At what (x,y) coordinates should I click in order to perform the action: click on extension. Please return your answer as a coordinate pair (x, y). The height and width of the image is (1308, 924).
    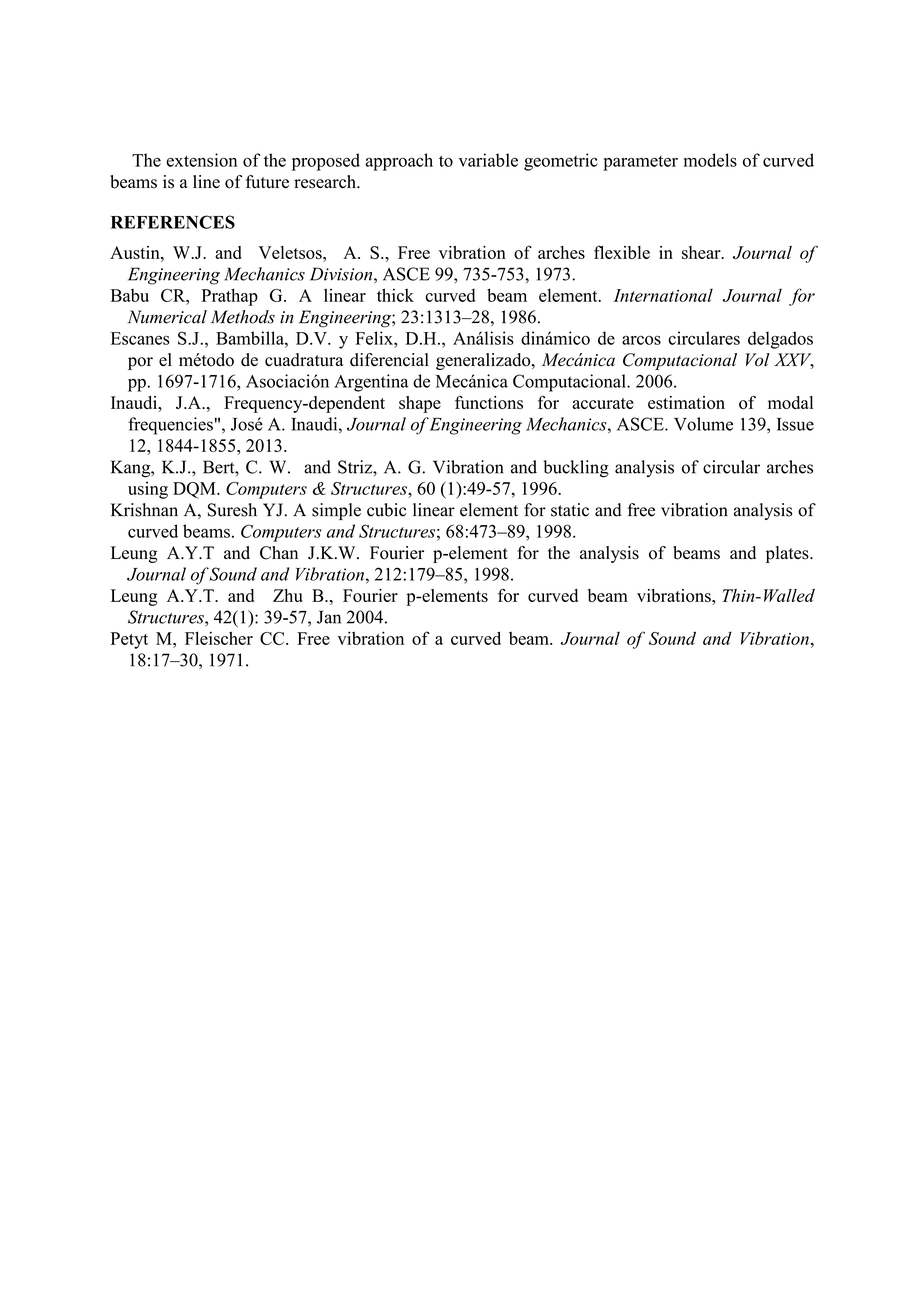
    Looking at the image, I should click on (202, 160).
